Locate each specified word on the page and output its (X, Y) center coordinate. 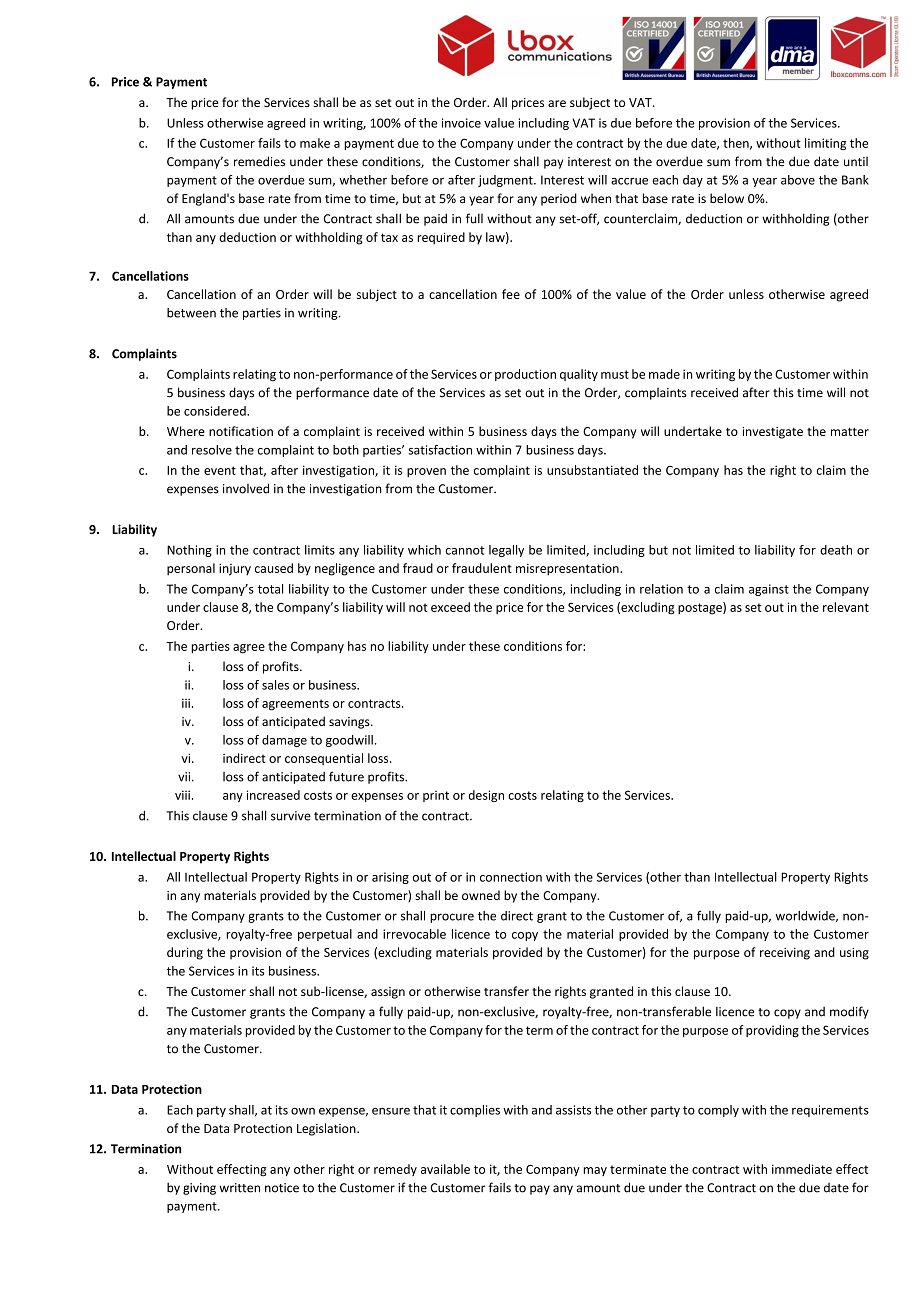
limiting (825, 144)
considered (216, 411)
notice (282, 1188)
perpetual (325, 935)
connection (511, 877)
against (769, 590)
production (525, 375)
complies (475, 1111)
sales (275, 685)
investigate (772, 433)
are (557, 103)
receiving (785, 954)
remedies (259, 161)
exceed (450, 607)
